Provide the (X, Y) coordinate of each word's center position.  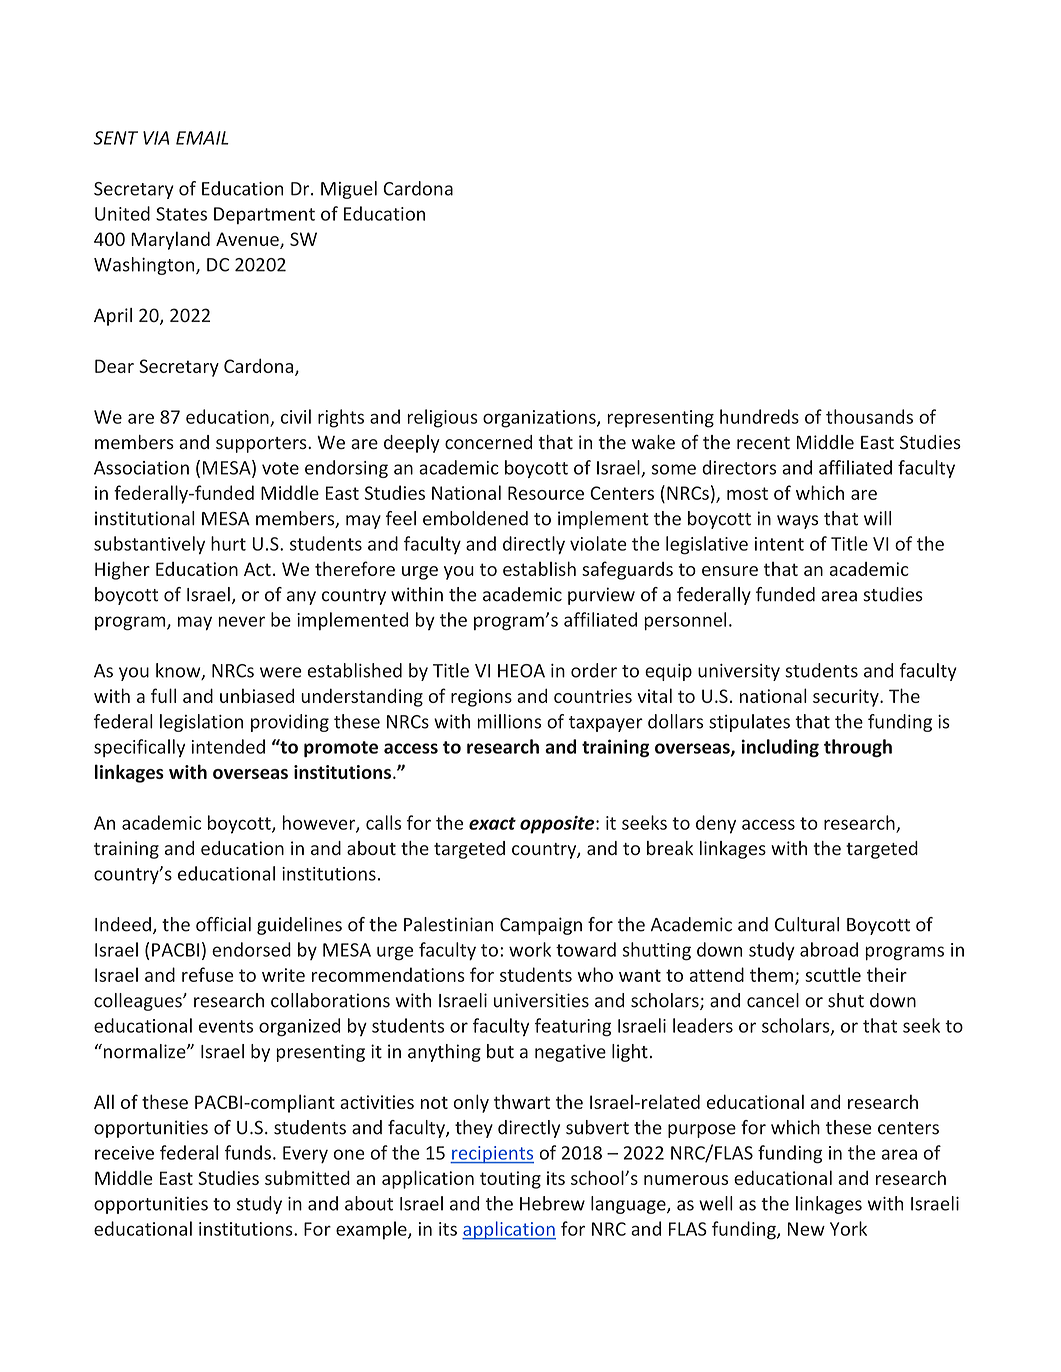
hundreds (759, 416)
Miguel (349, 190)
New (806, 1229)
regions (481, 698)
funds (248, 1152)
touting (510, 1180)
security (847, 698)
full (163, 695)
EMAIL (202, 138)
